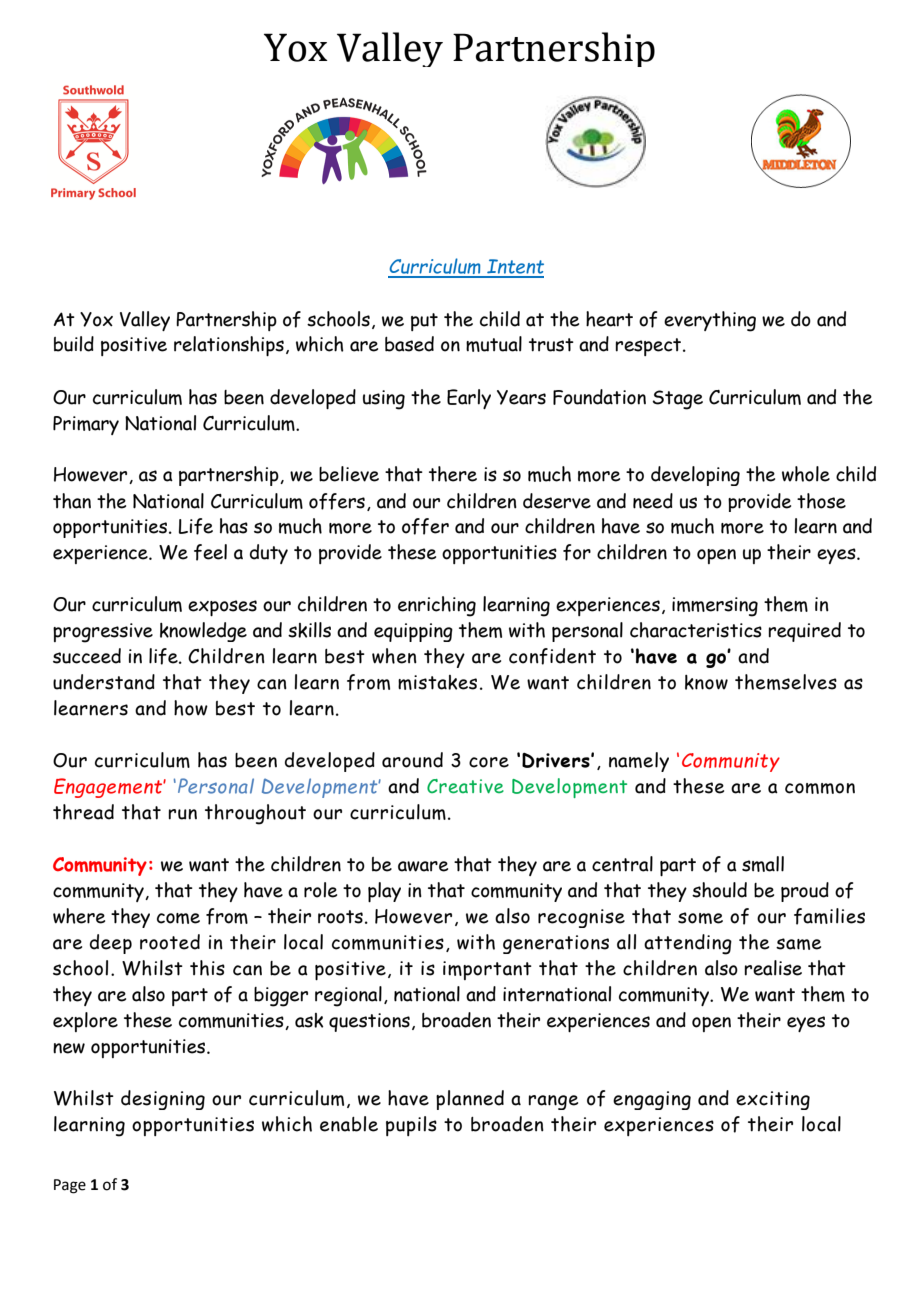 The height and width of the screenshot is (1308, 924). I want to click on based, so click(409, 344).
